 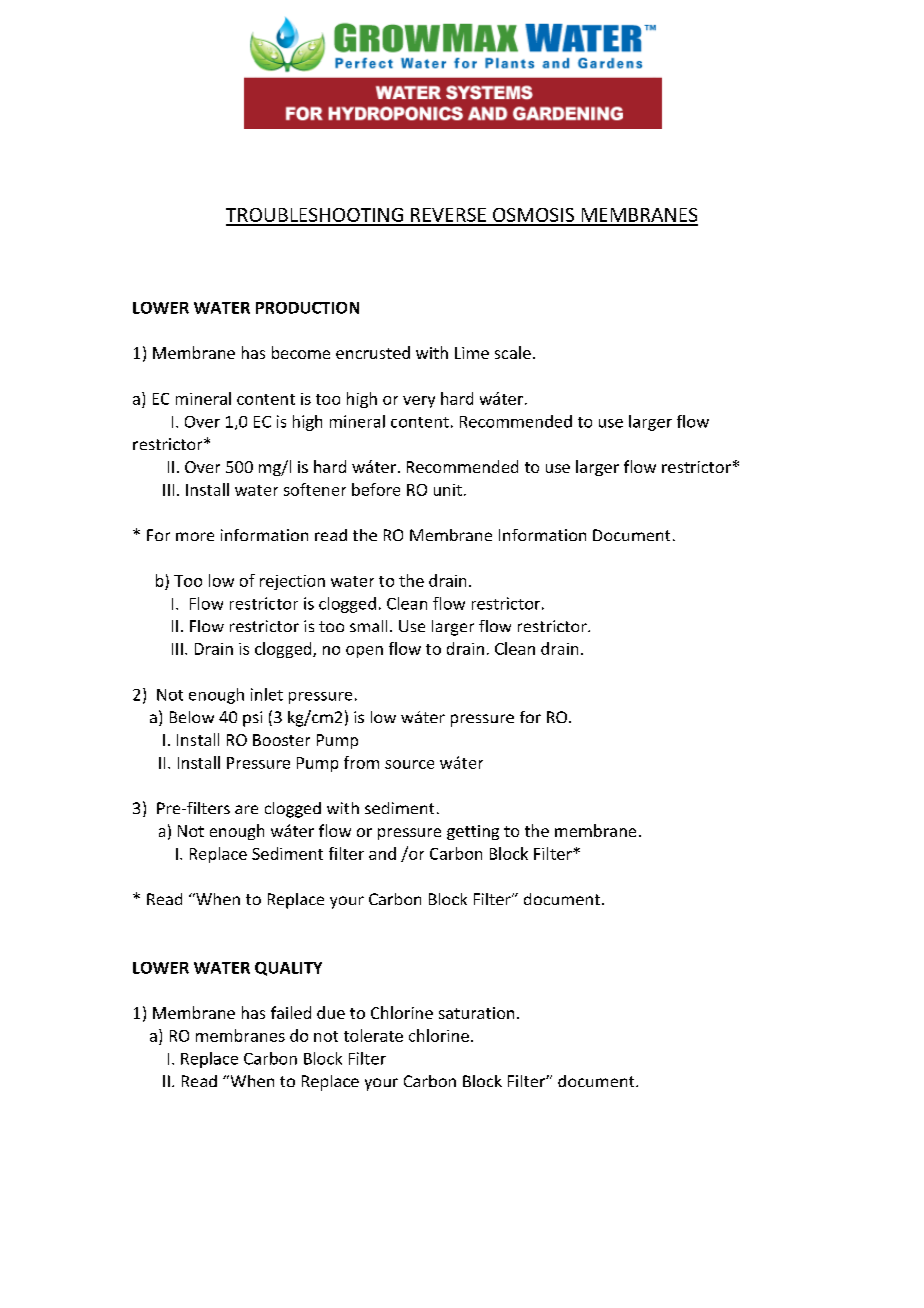 I want to click on inlet, so click(x=267, y=694).
